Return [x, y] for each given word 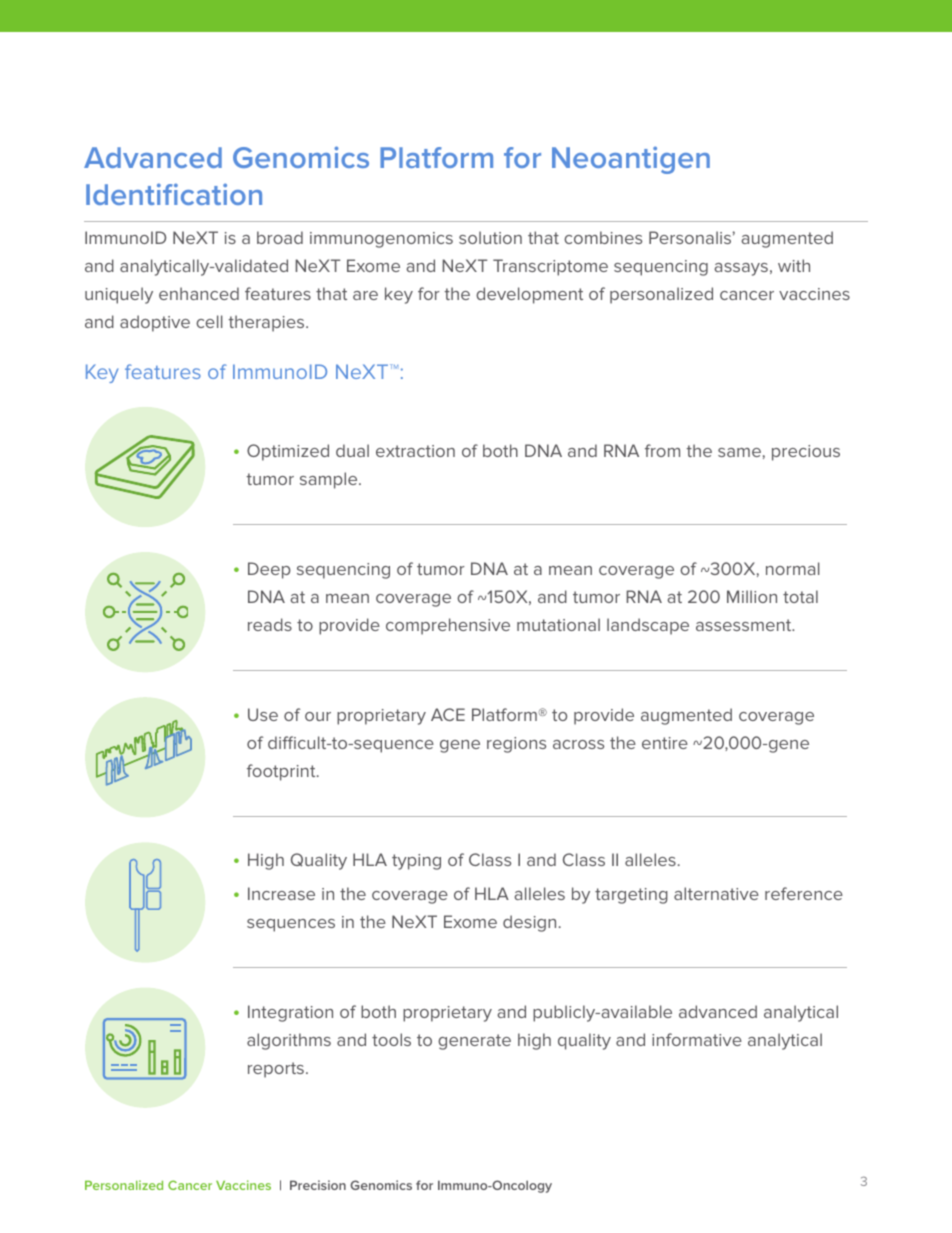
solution [490, 237]
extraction [415, 451]
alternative [716, 893]
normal [793, 568]
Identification [174, 194]
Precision [318, 1185]
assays [741, 269]
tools [391, 1039]
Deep [269, 570]
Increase [281, 893]
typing [416, 862]
